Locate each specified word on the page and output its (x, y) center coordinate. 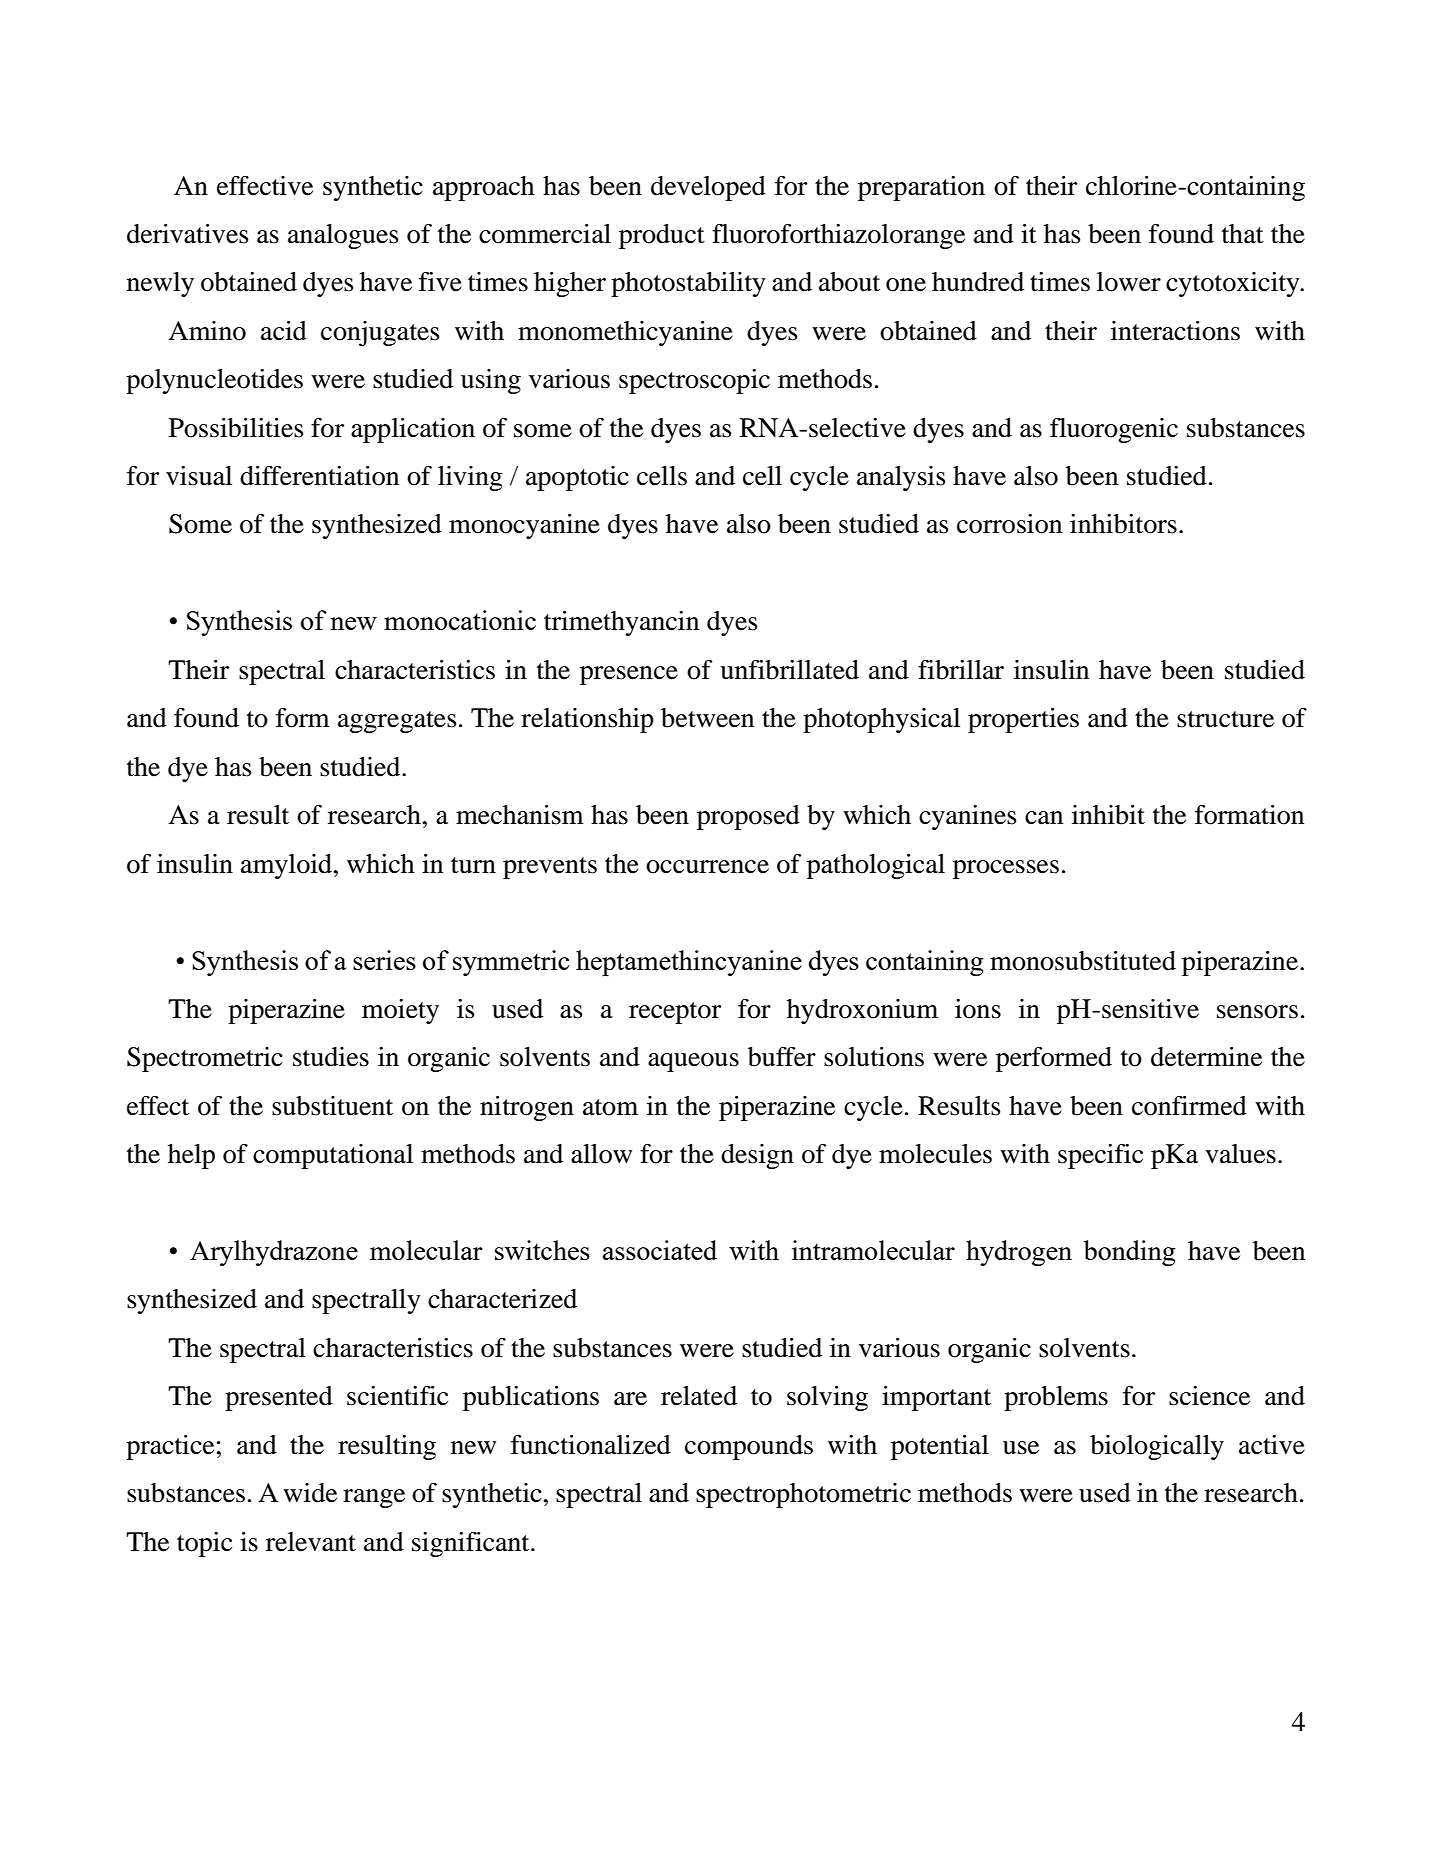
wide (310, 1493)
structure (1225, 719)
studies (331, 1057)
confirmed (1189, 1106)
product (662, 236)
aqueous (693, 1062)
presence (629, 675)
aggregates (397, 722)
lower (1129, 282)
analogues (343, 236)
